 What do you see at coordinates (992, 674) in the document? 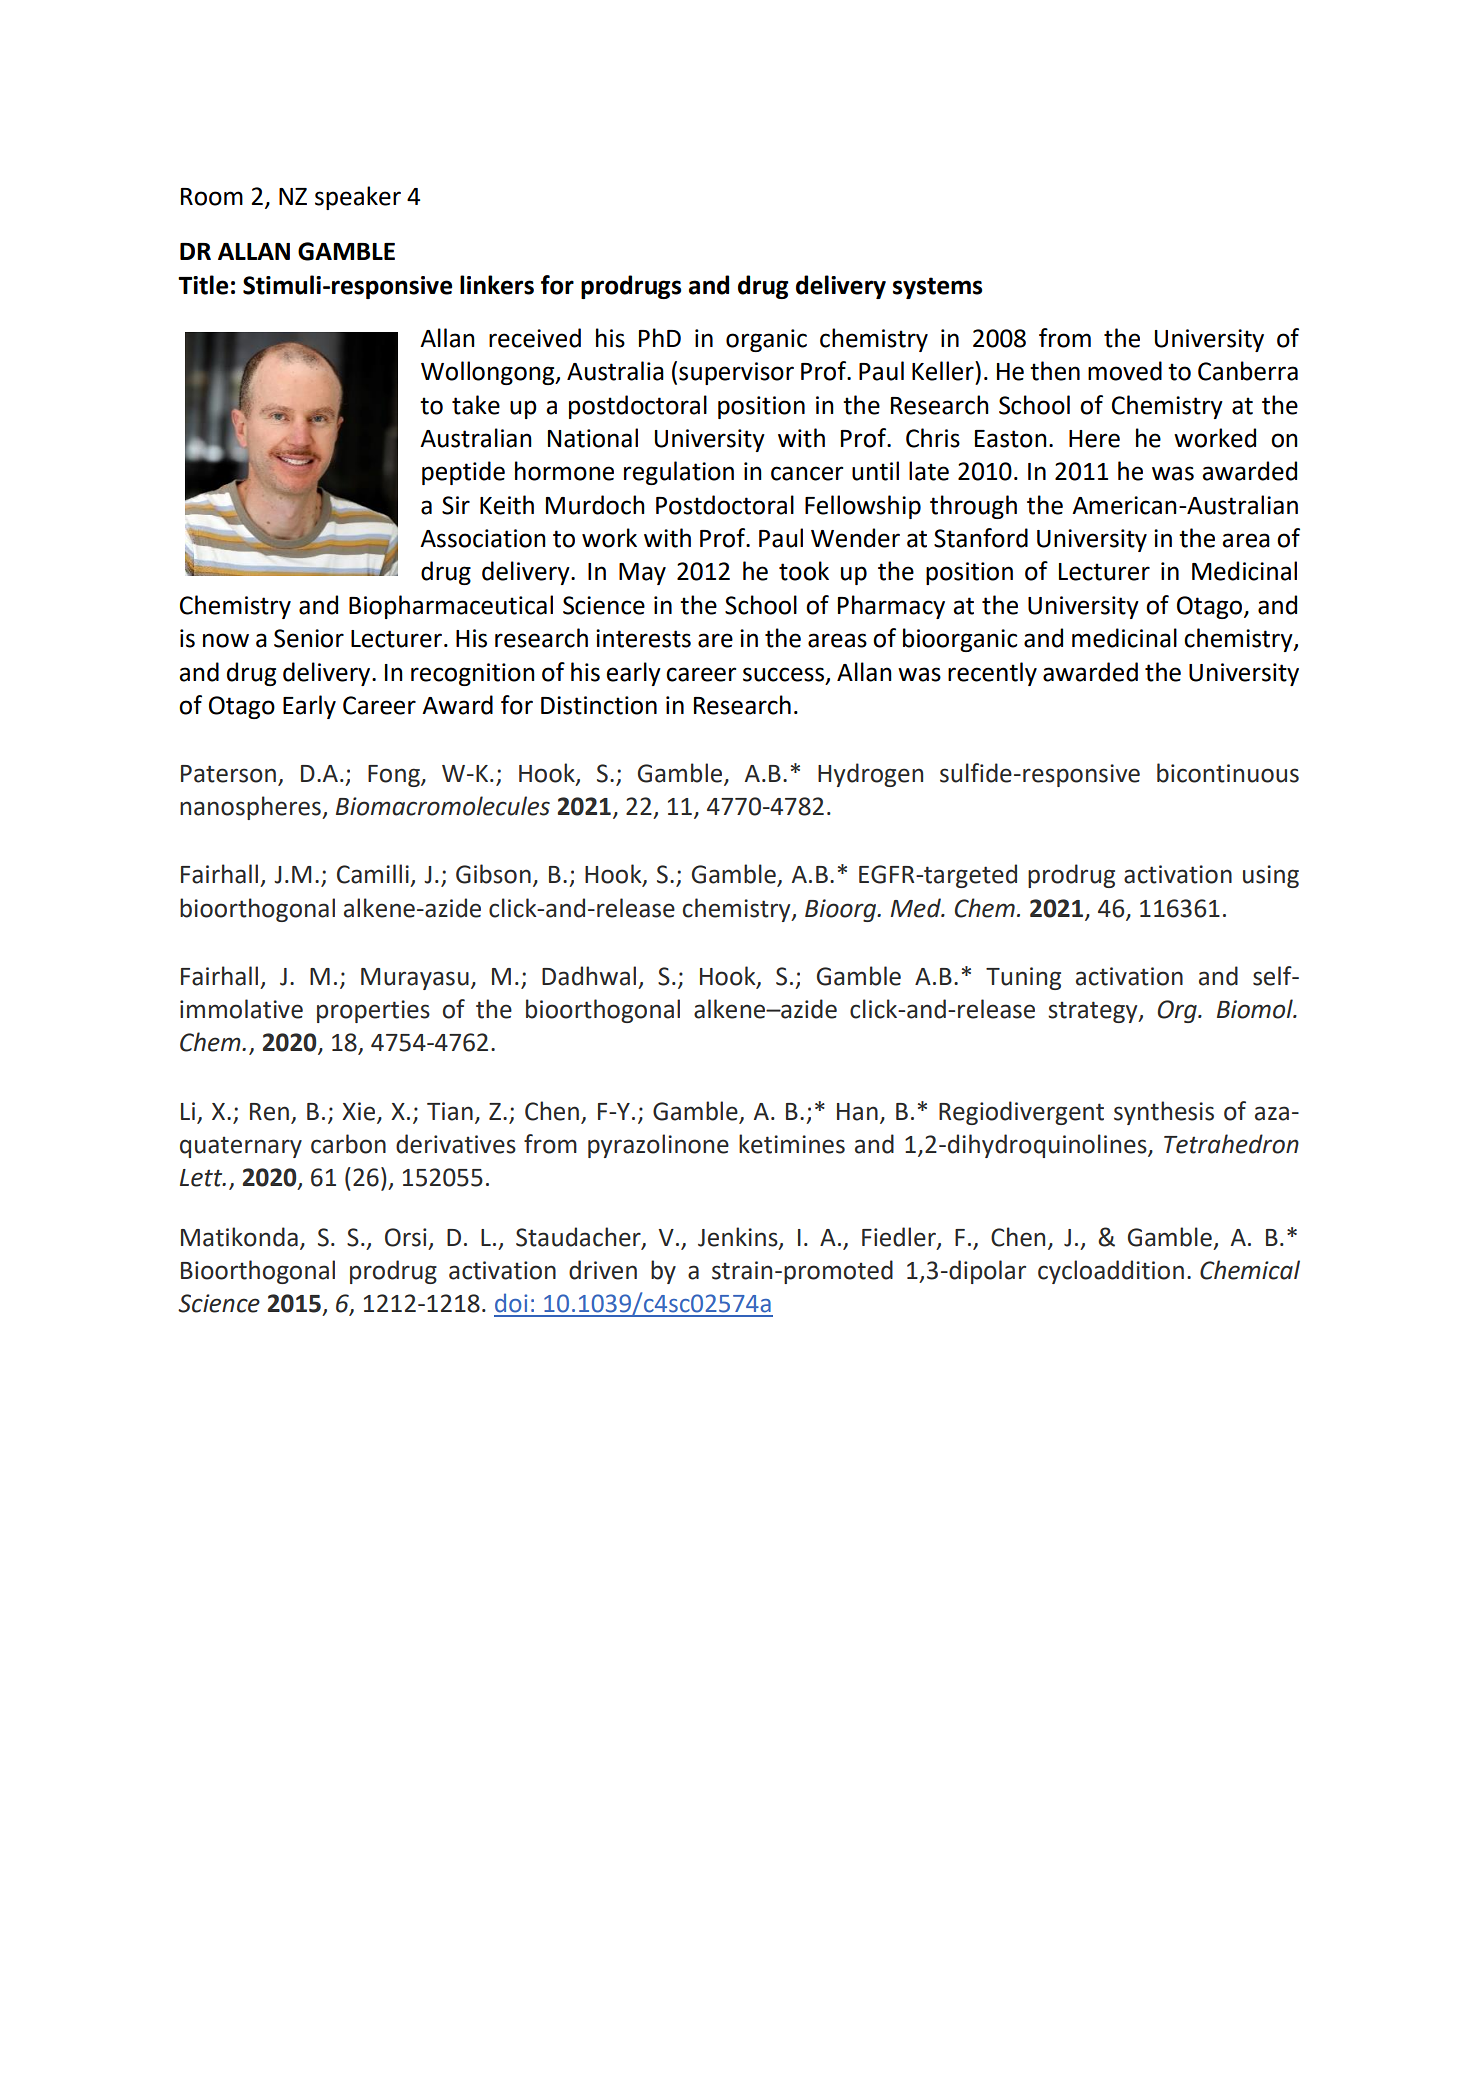
I see `recently` at bounding box center [992, 674].
